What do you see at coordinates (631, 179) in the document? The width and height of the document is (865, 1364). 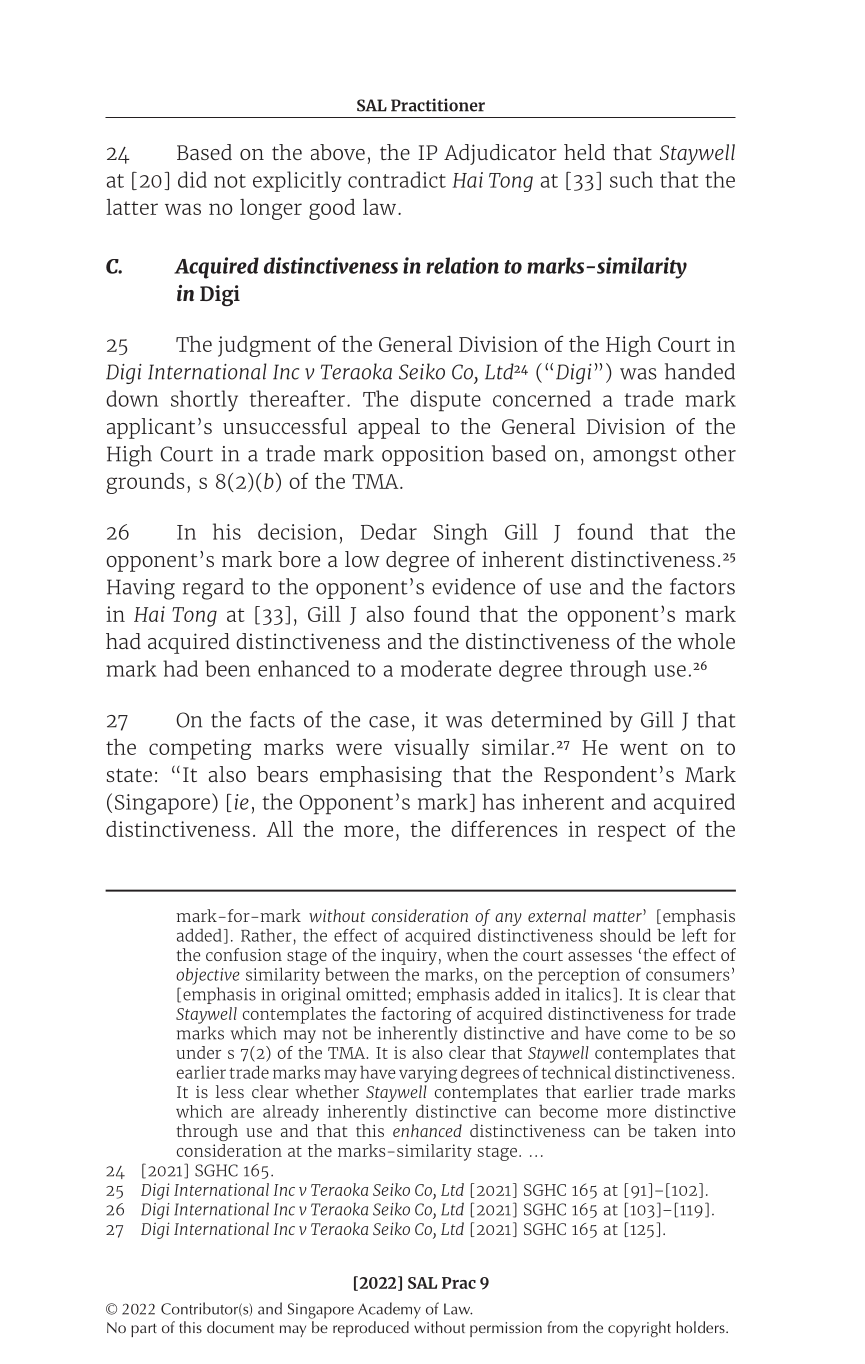 I see `such` at bounding box center [631, 179].
